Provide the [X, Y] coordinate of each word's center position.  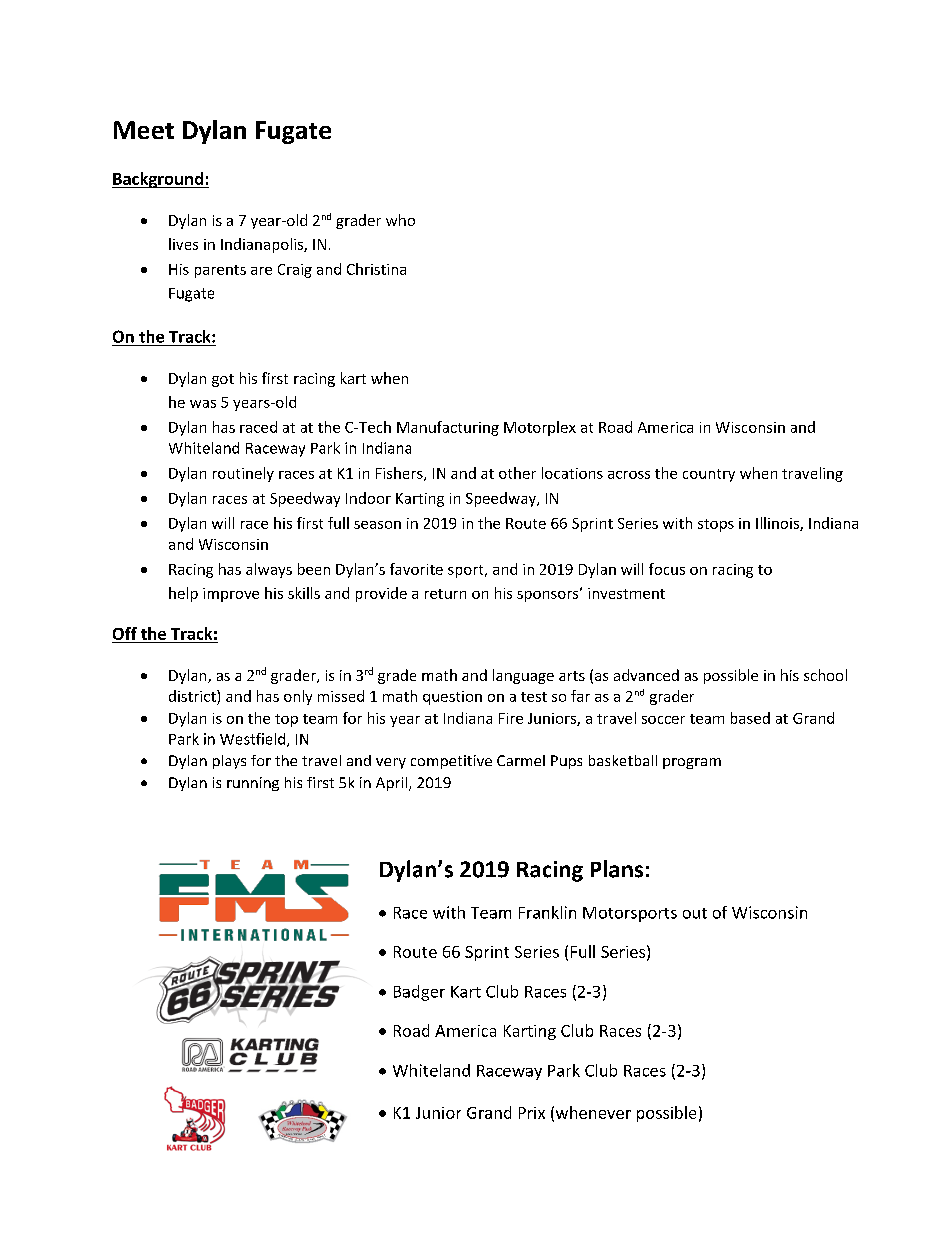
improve [231, 595]
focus [667, 569]
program [692, 763]
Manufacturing [448, 428]
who [400, 220]
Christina [376, 269]
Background [158, 180]
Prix [532, 1113]
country [709, 475]
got [223, 380]
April [391, 784]
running [253, 784]
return [445, 594]
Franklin [547, 912]
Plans [617, 869]
